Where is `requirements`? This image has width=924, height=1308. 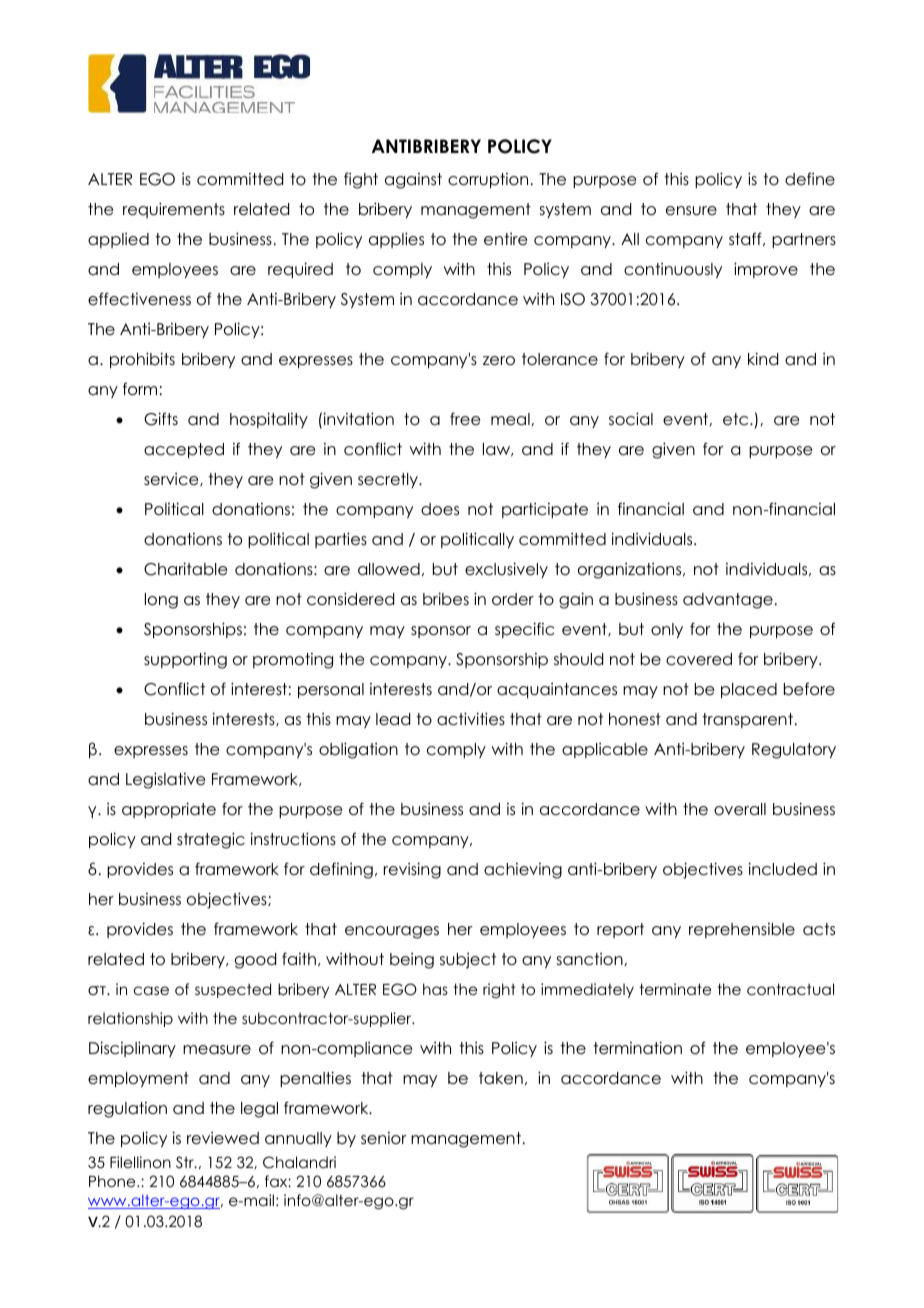
requirements is located at coordinates (174, 210).
